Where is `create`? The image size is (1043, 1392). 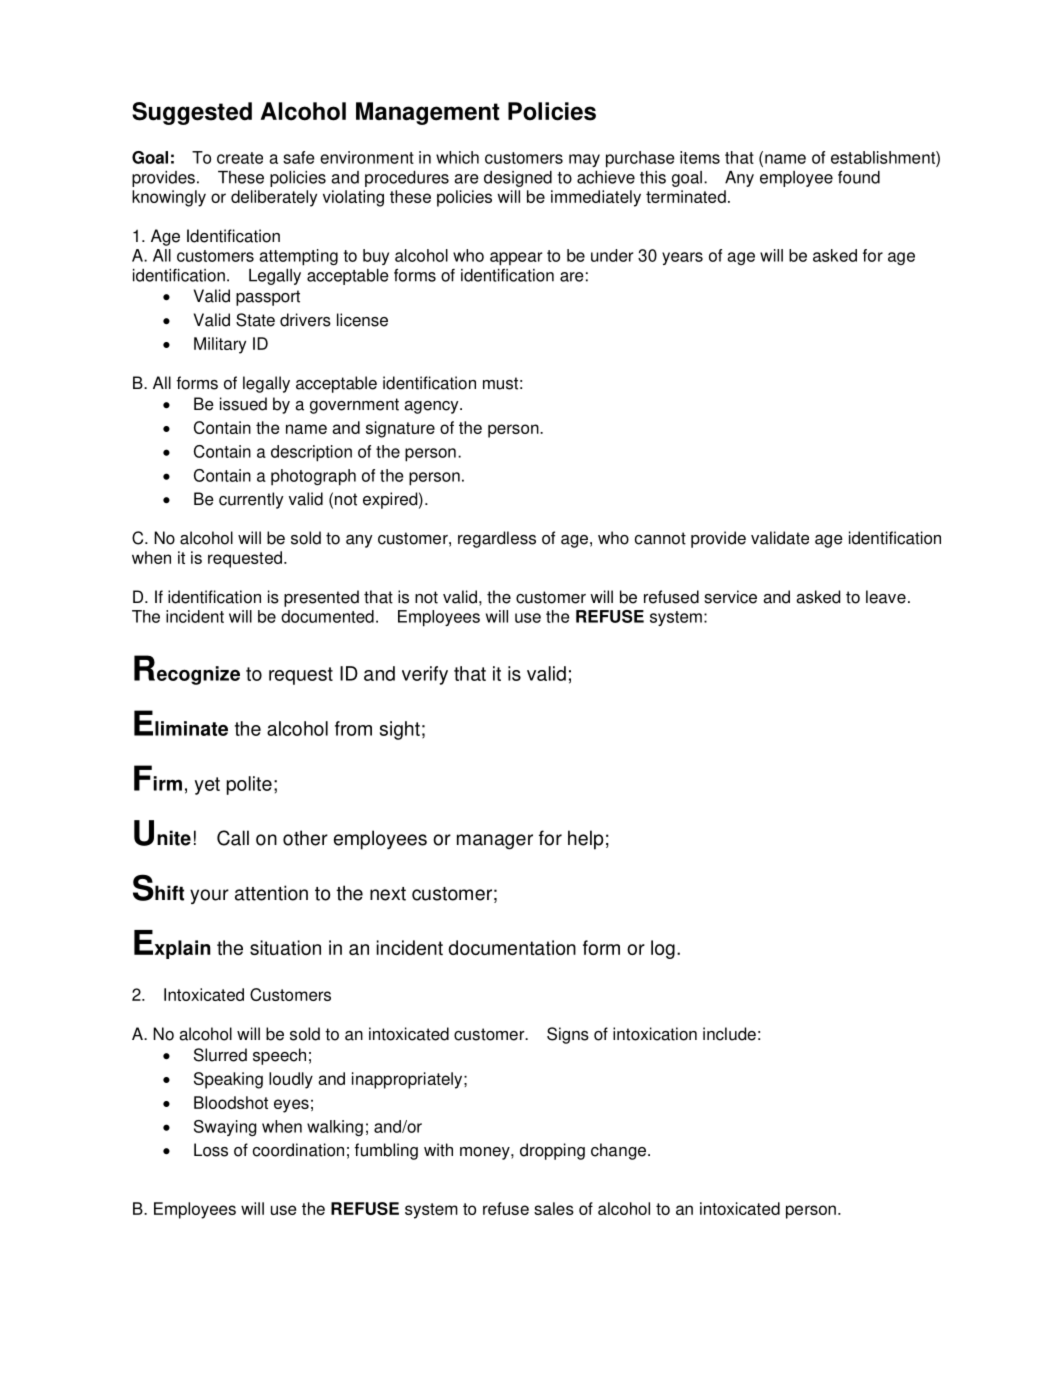 create is located at coordinates (240, 158).
